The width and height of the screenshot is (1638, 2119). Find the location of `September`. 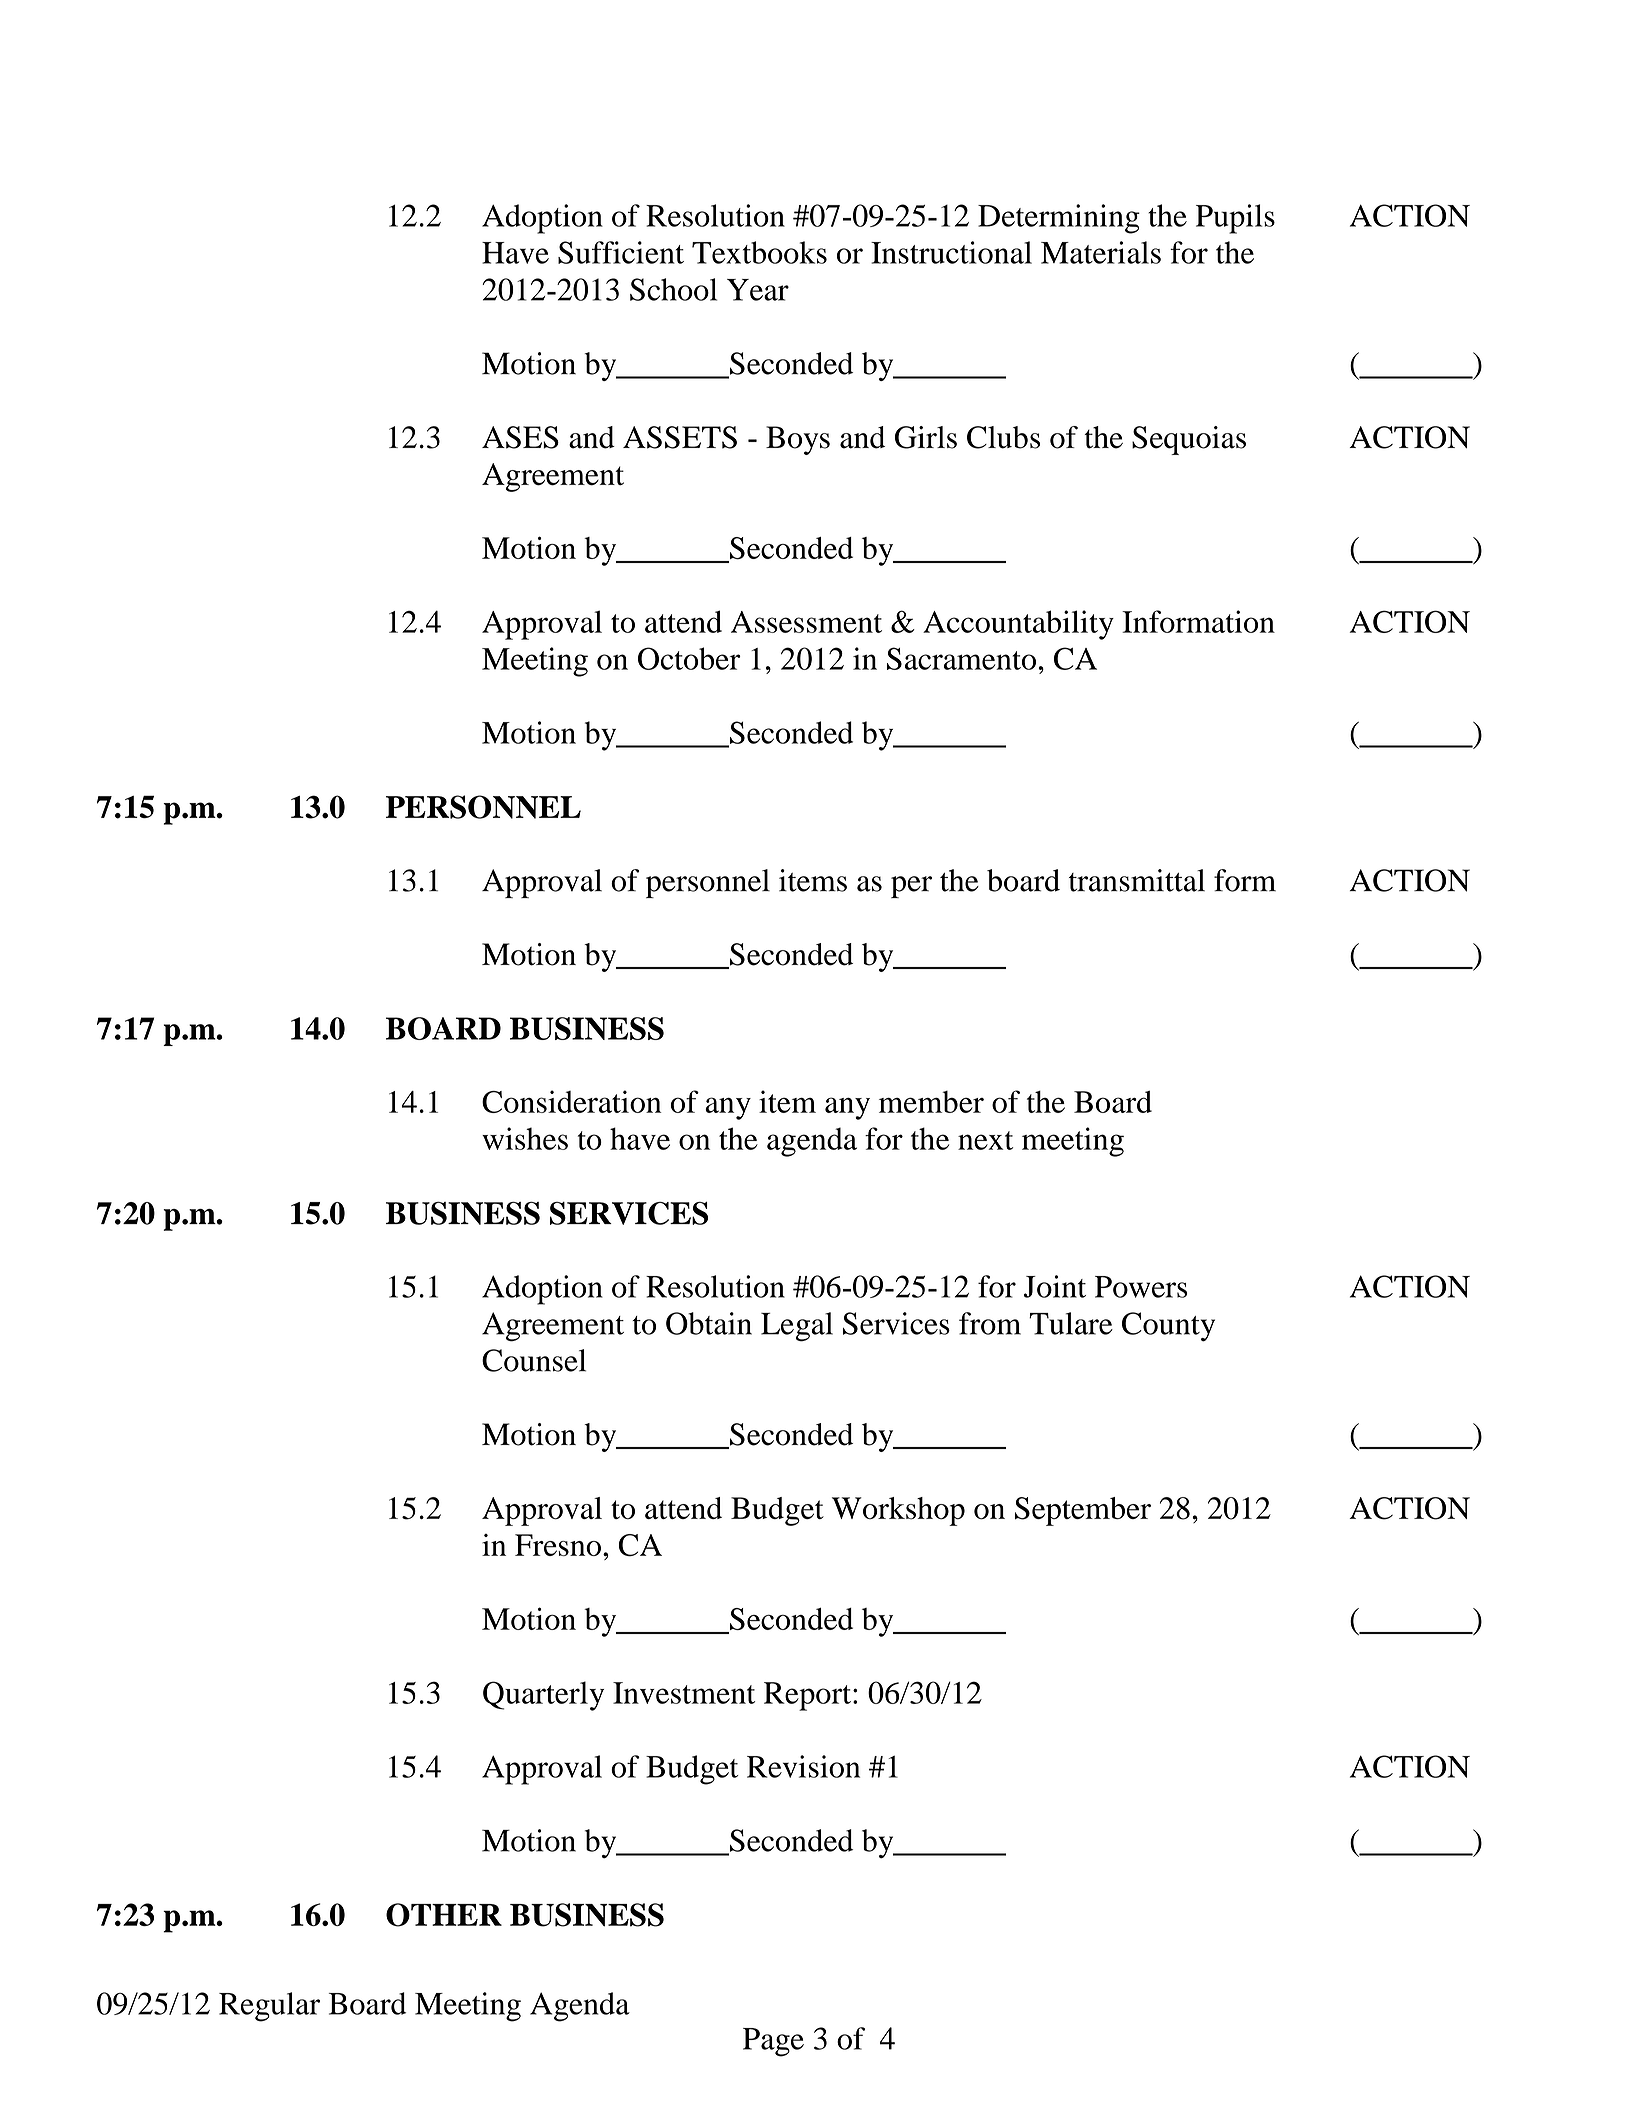

September is located at coordinates (1083, 1511).
